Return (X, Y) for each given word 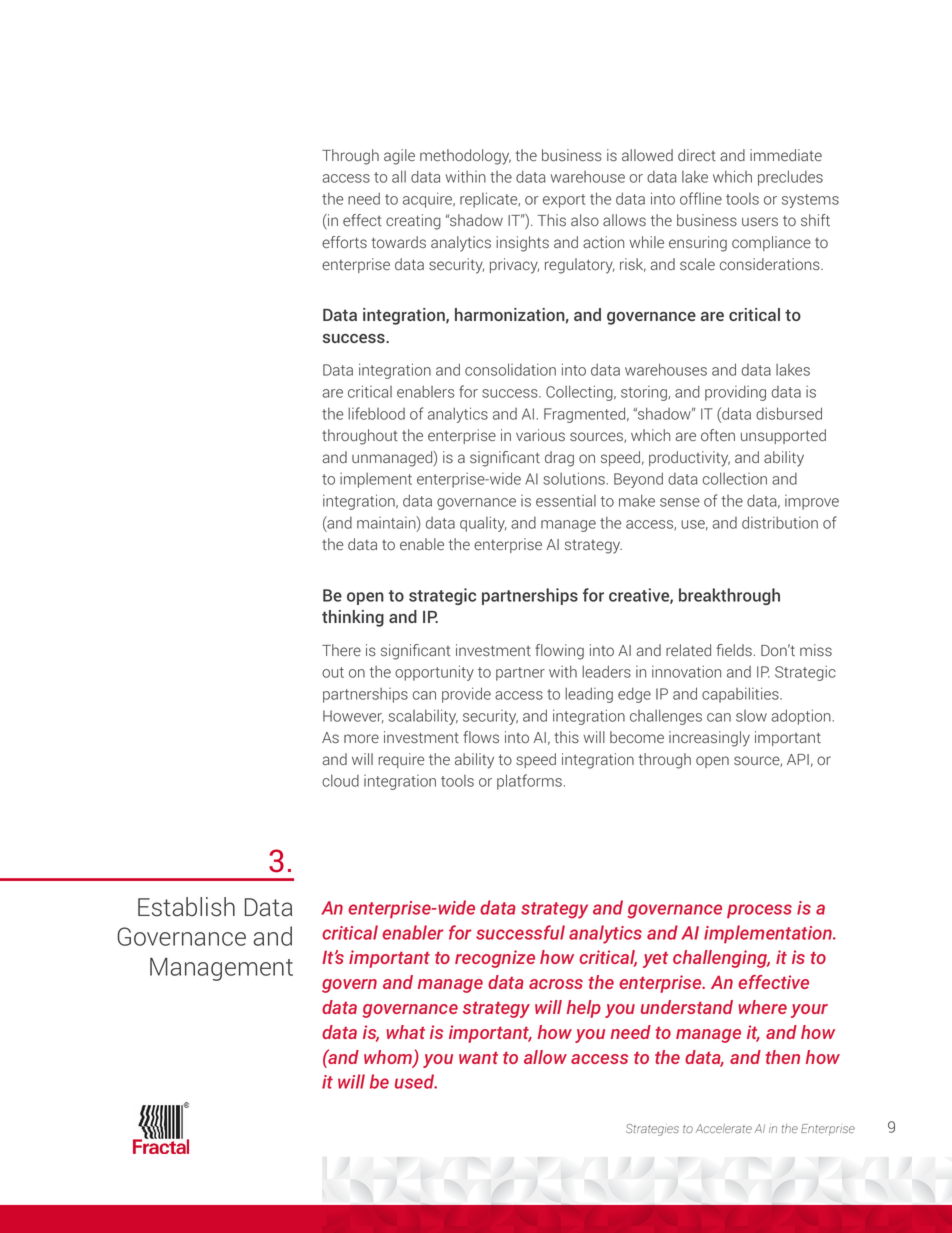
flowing (559, 652)
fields (734, 650)
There (341, 650)
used (416, 1081)
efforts (344, 242)
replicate (490, 200)
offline (701, 198)
